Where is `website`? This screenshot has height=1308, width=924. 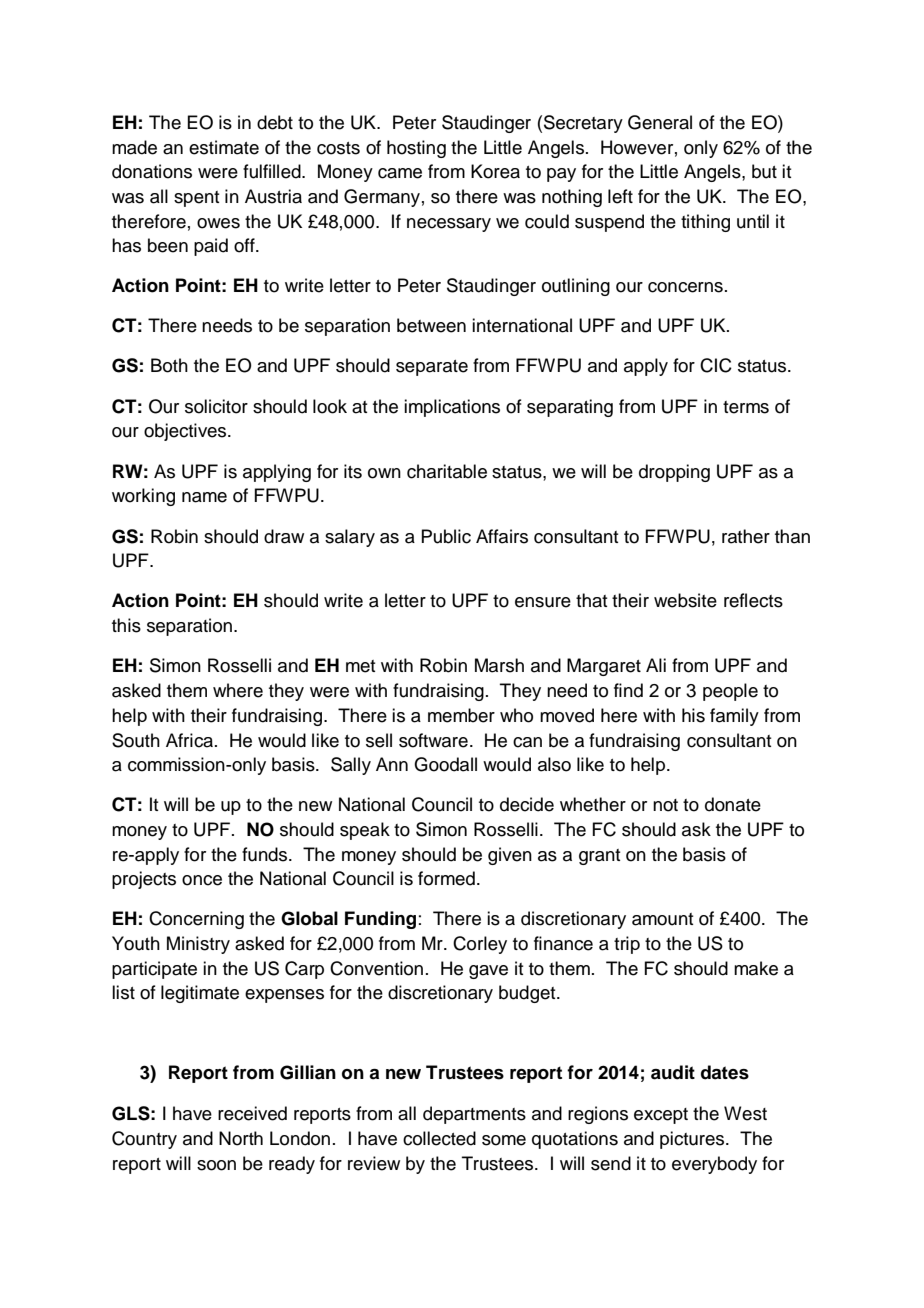 website is located at coordinates (685, 600).
